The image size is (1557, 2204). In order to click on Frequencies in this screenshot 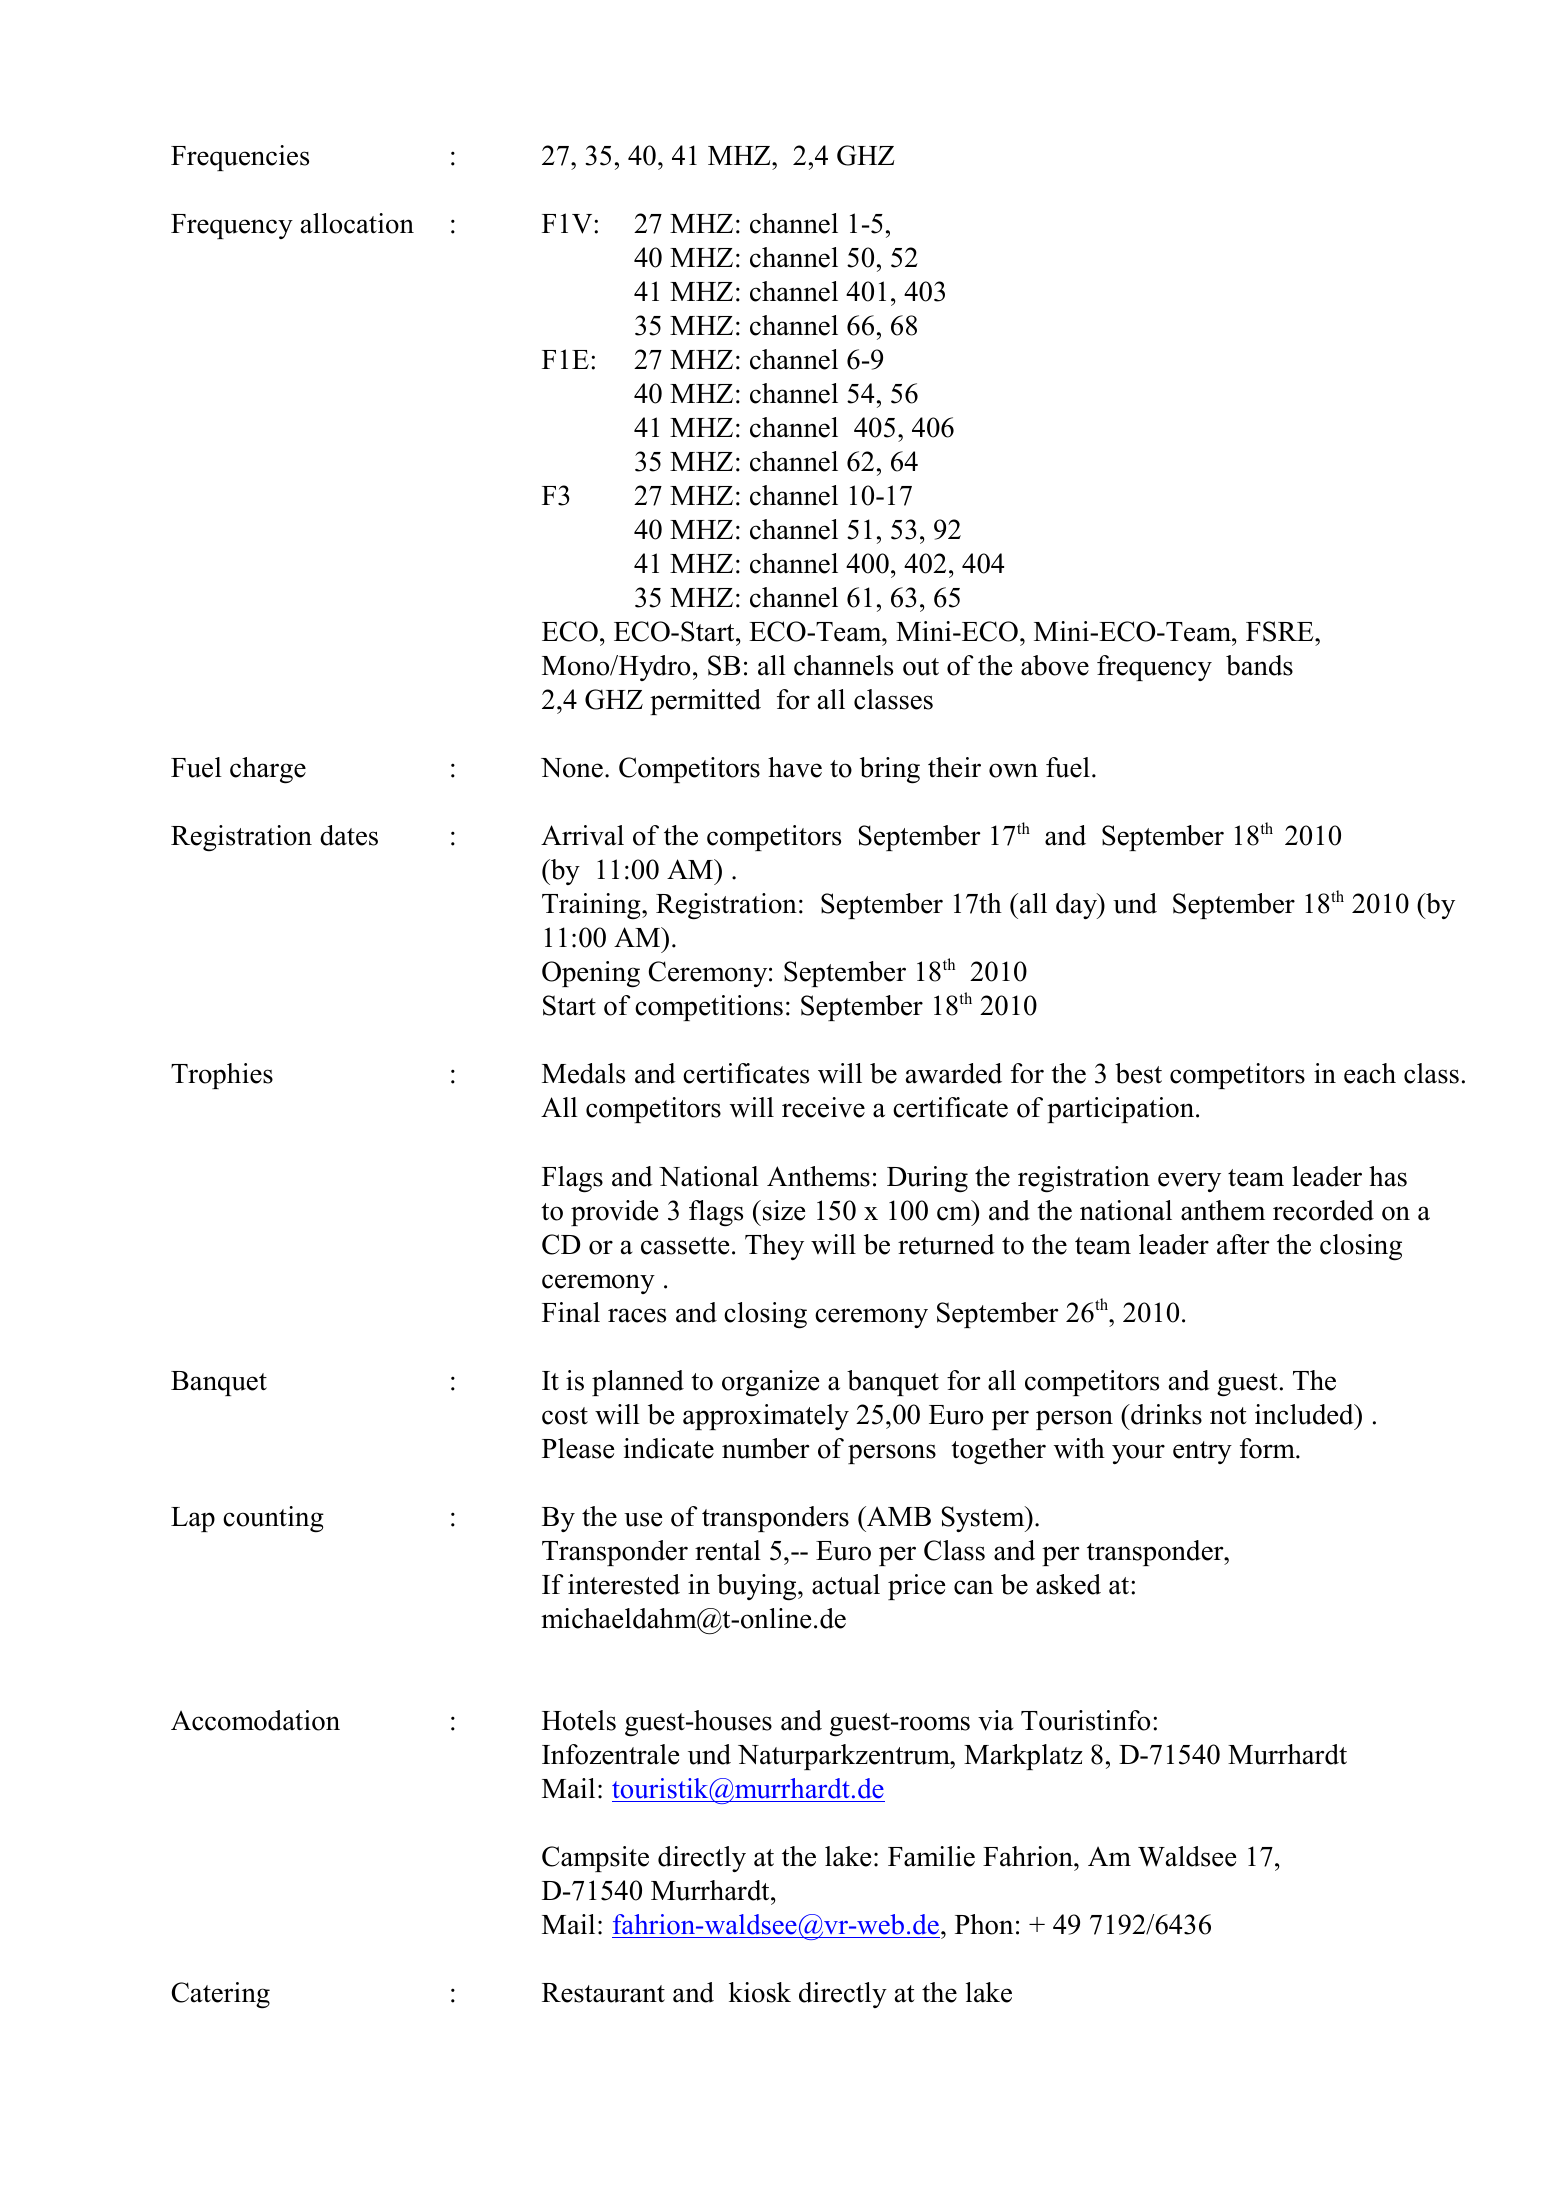, I will do `click(240, 158)`.
